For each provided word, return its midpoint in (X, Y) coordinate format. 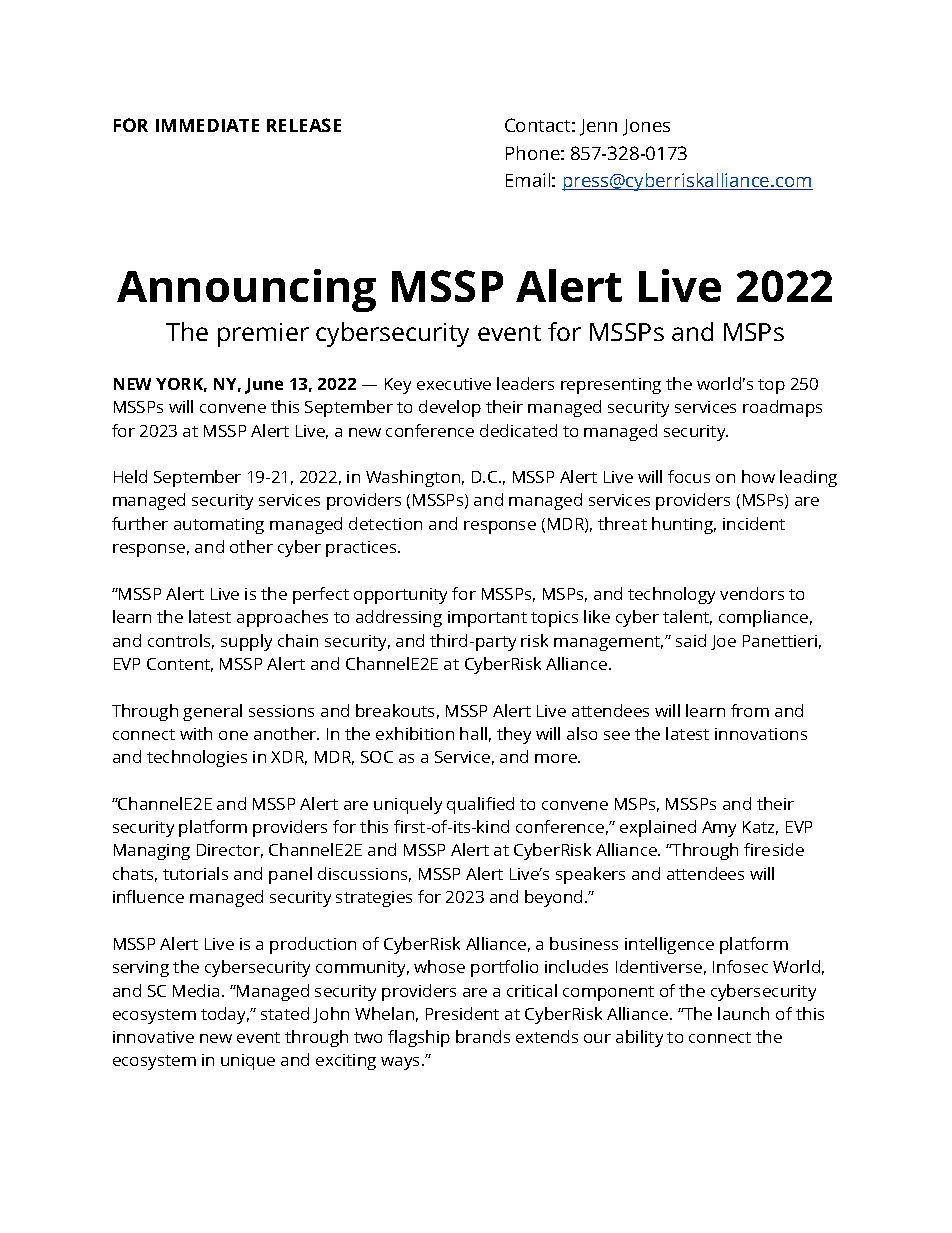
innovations (761, 734)
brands (483, 1036)
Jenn (598, 127)
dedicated (518, 430)
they (514, 735)
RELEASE (304, 125)
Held (130, 476)
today (225, 1015)
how (758, 476)
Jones (646, 127)
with (196, 733)
